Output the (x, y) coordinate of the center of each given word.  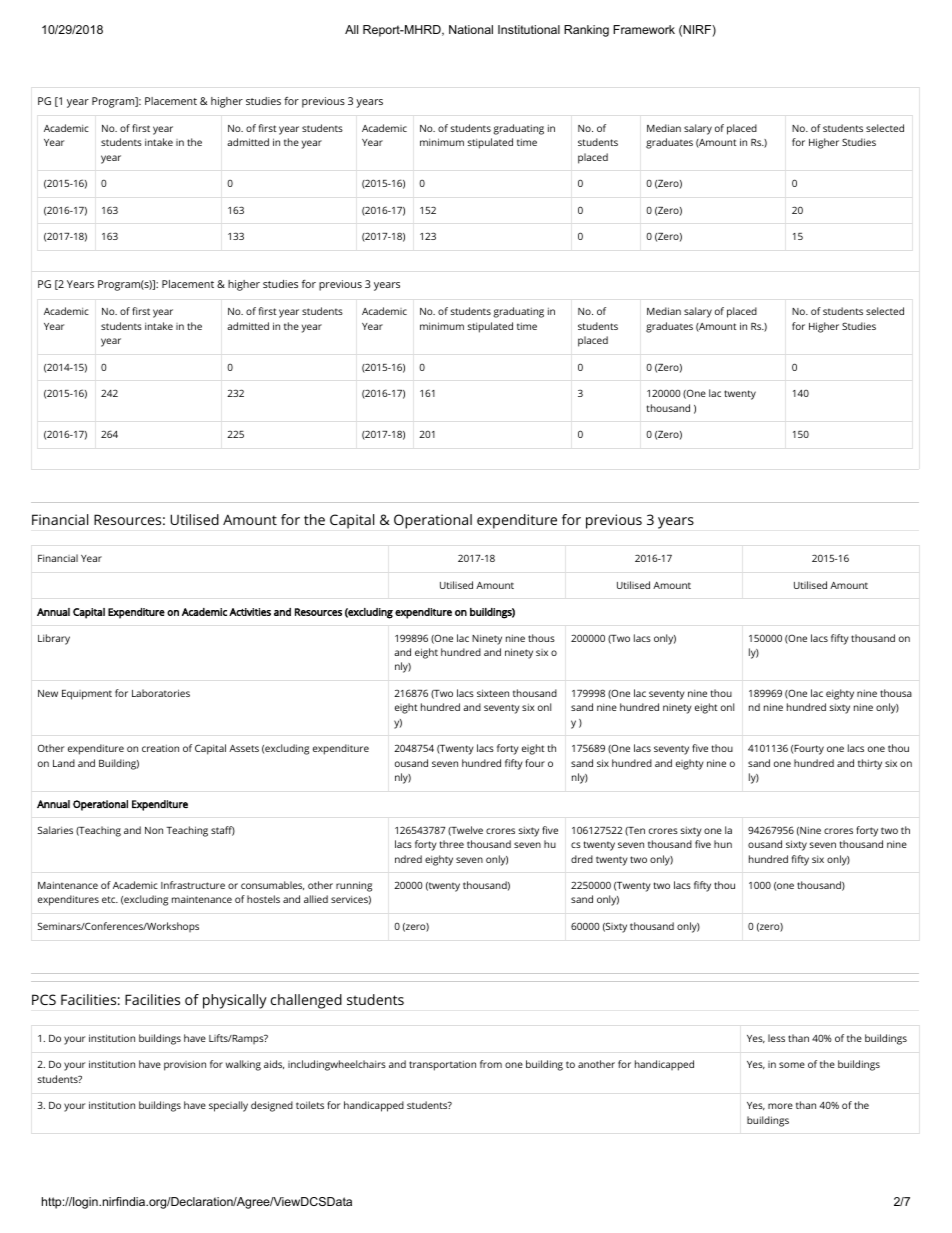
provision (185, 1065)
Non (154, 830)
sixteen (493, 693)
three (452, 844)
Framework (644, 29)
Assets (244, 748)
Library (54, 639)
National (471, 29)
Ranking (586, 31)
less (776, 1038)
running (354, 886)
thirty (870, 764)
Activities (250, 612)
